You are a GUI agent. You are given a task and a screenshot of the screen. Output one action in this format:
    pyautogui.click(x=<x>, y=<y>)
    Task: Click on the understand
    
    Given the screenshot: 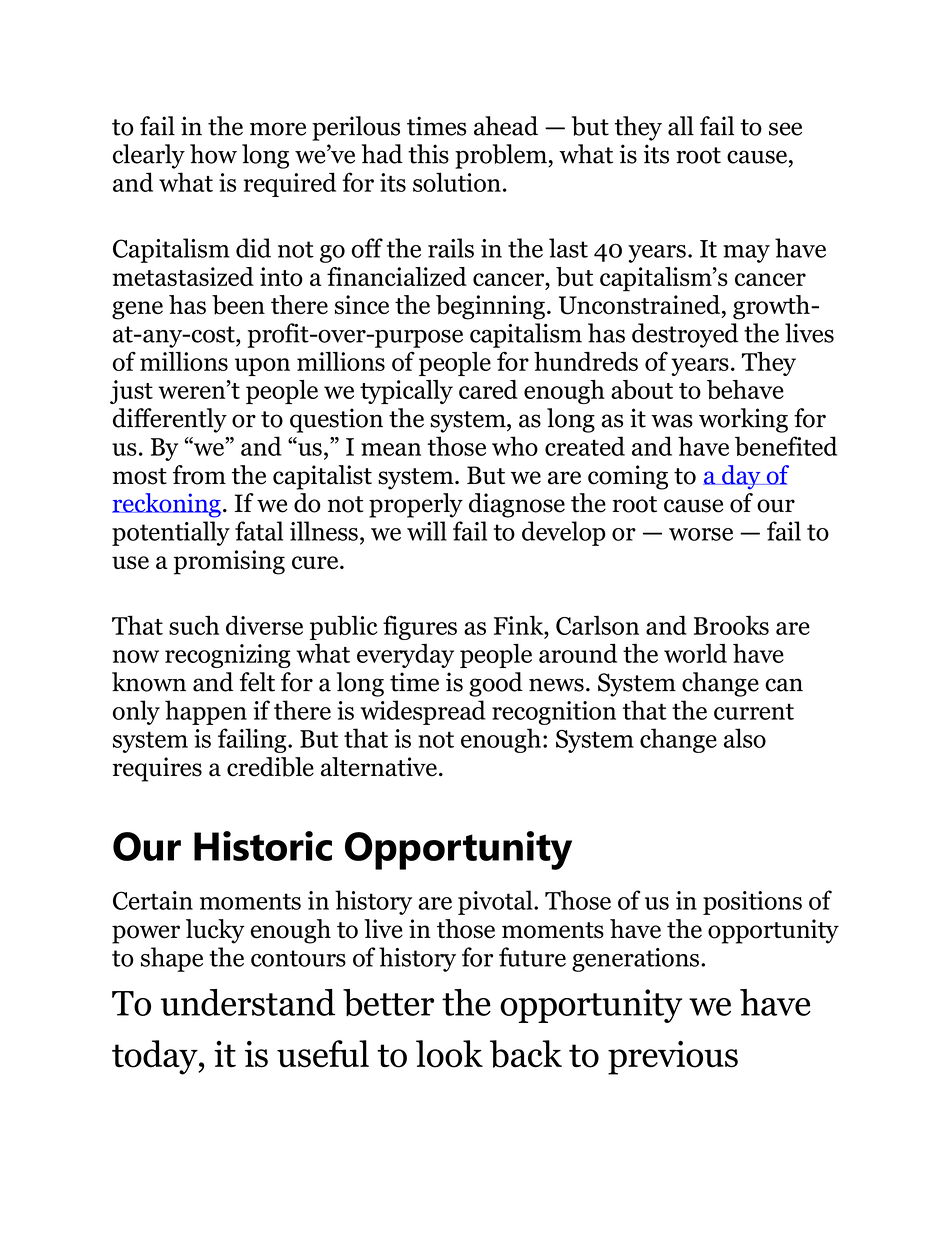 What is the action you would take?
    pyautogui.click(x=248, y=1002)
